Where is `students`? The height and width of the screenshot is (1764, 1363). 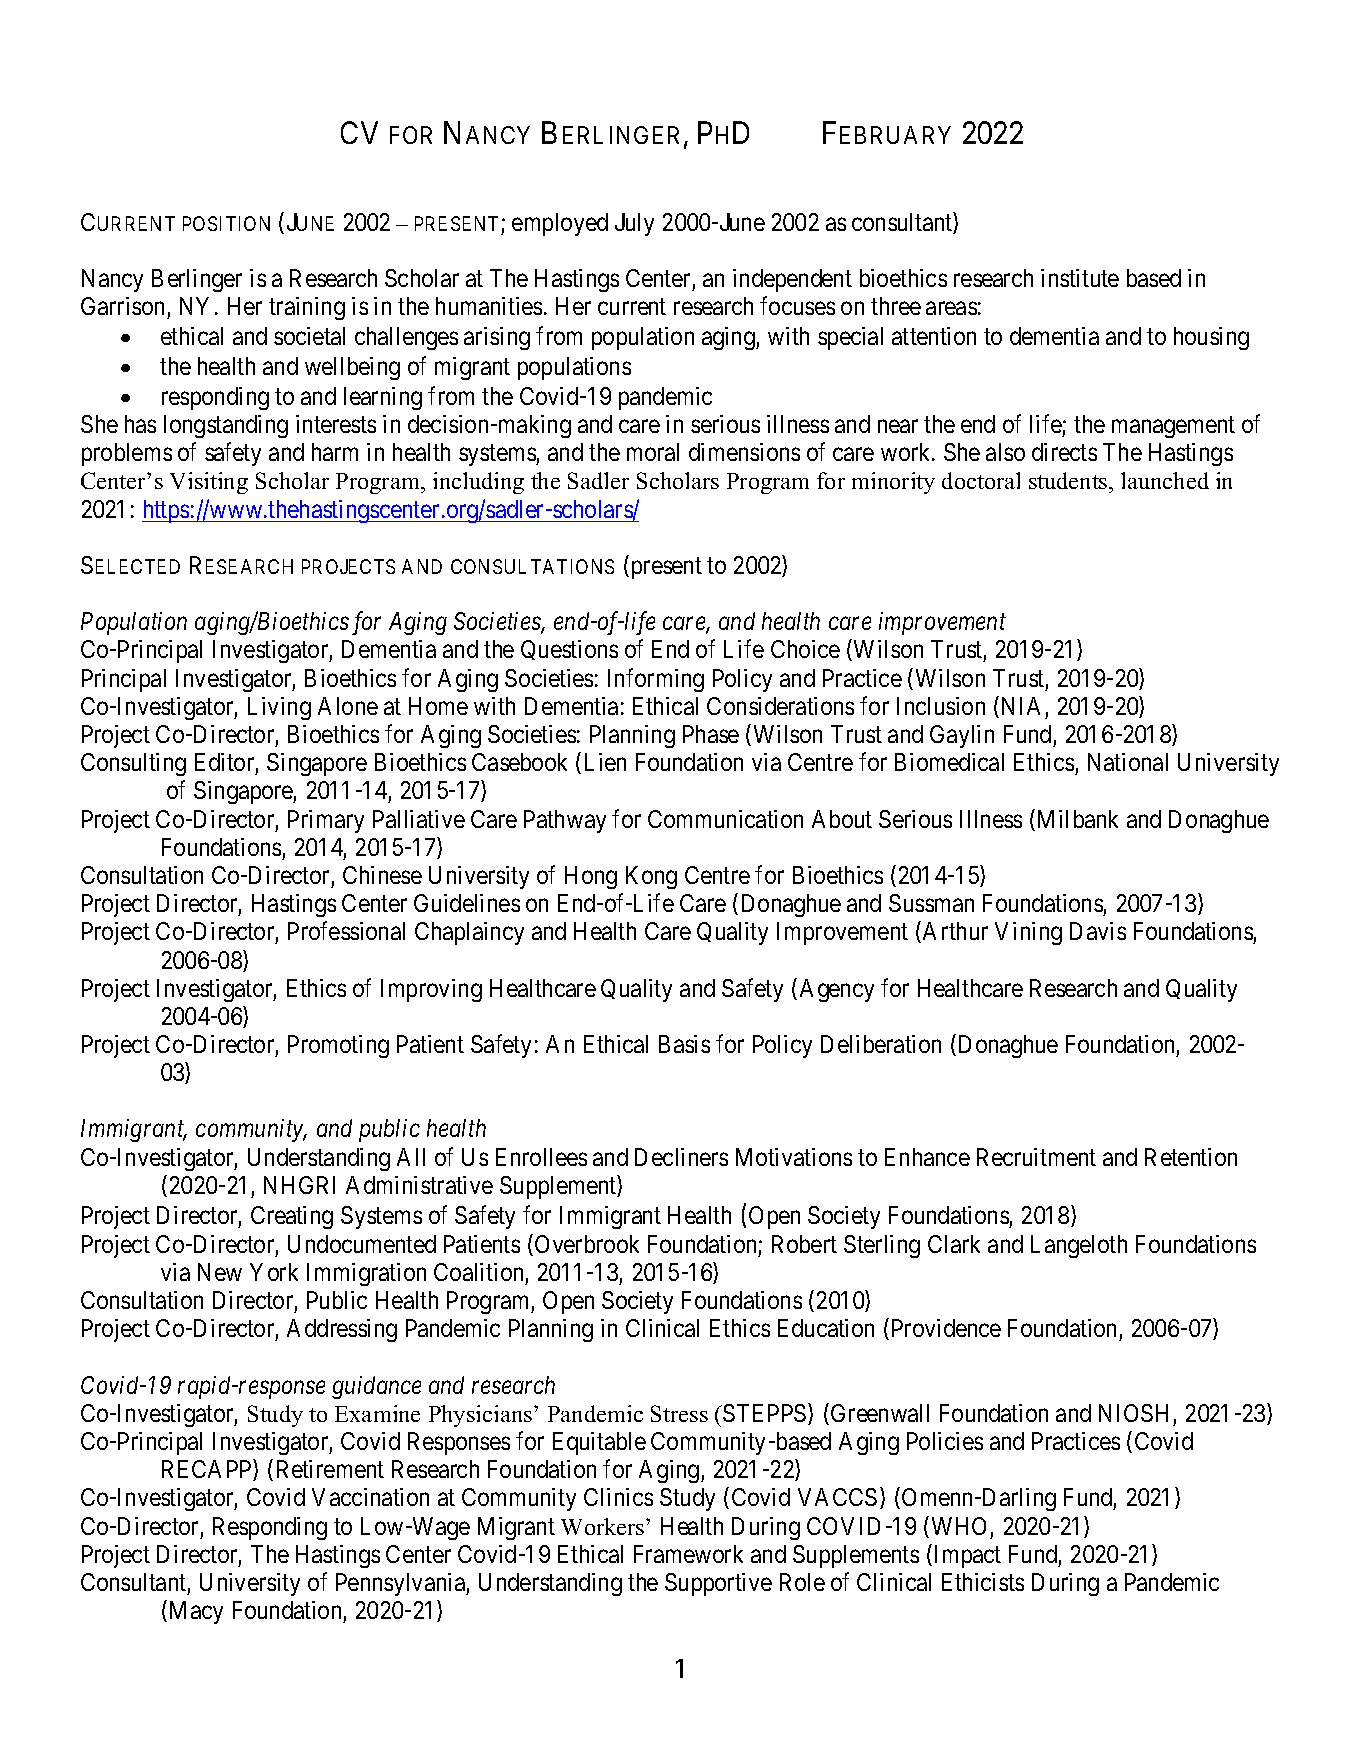
students is located at coordinates (1069, 480).
